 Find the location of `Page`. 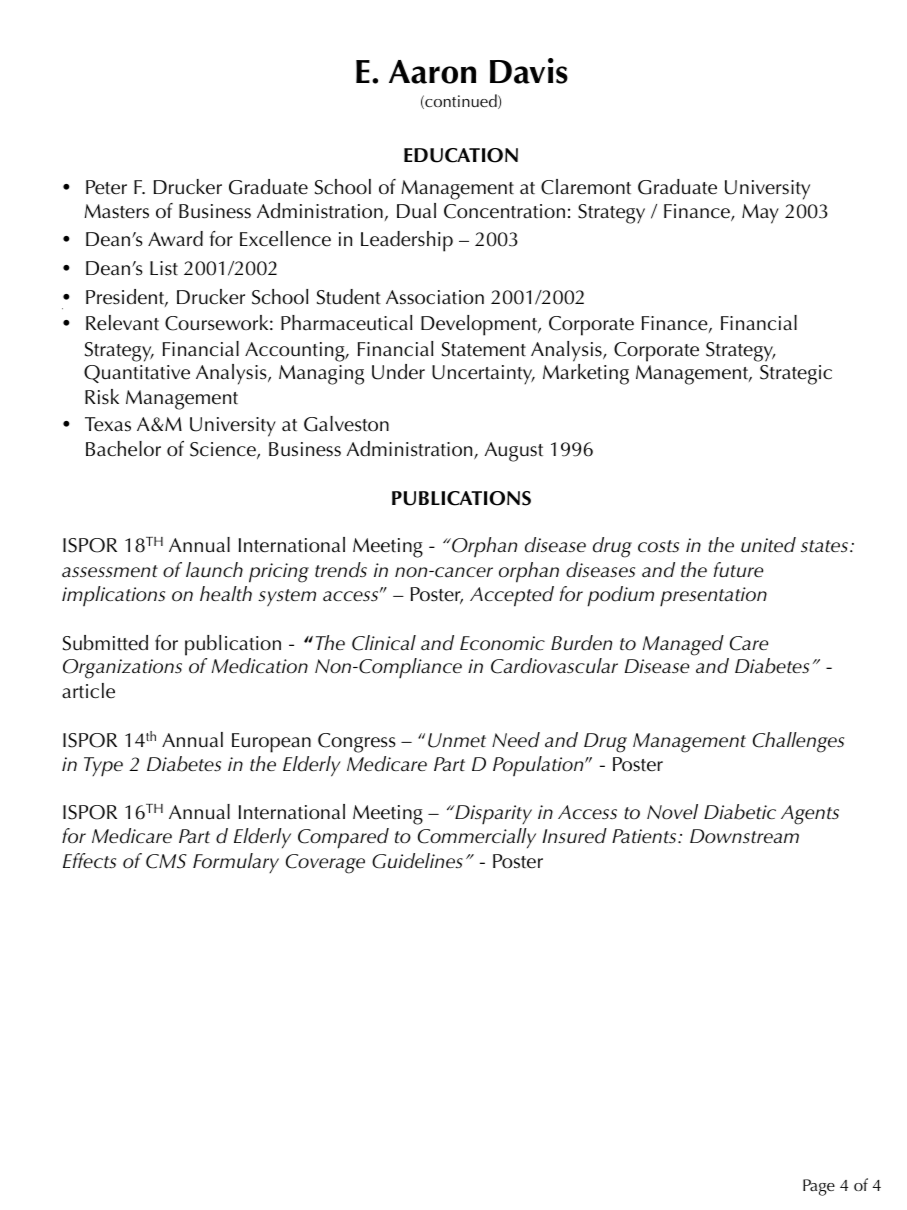

Page is located at coordinates (819, 1187).
